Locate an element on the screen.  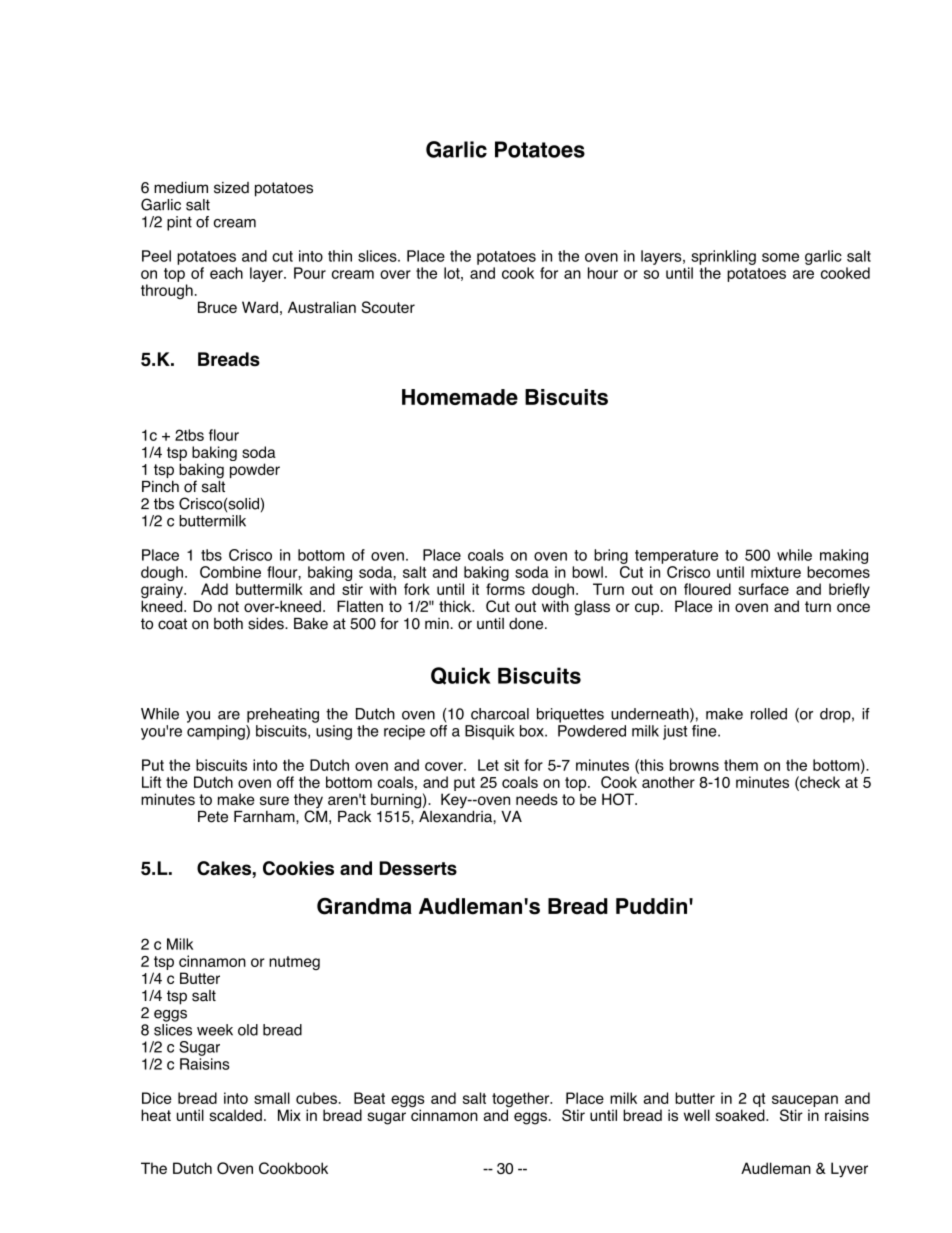
another is located at coordinates (668, 782).
